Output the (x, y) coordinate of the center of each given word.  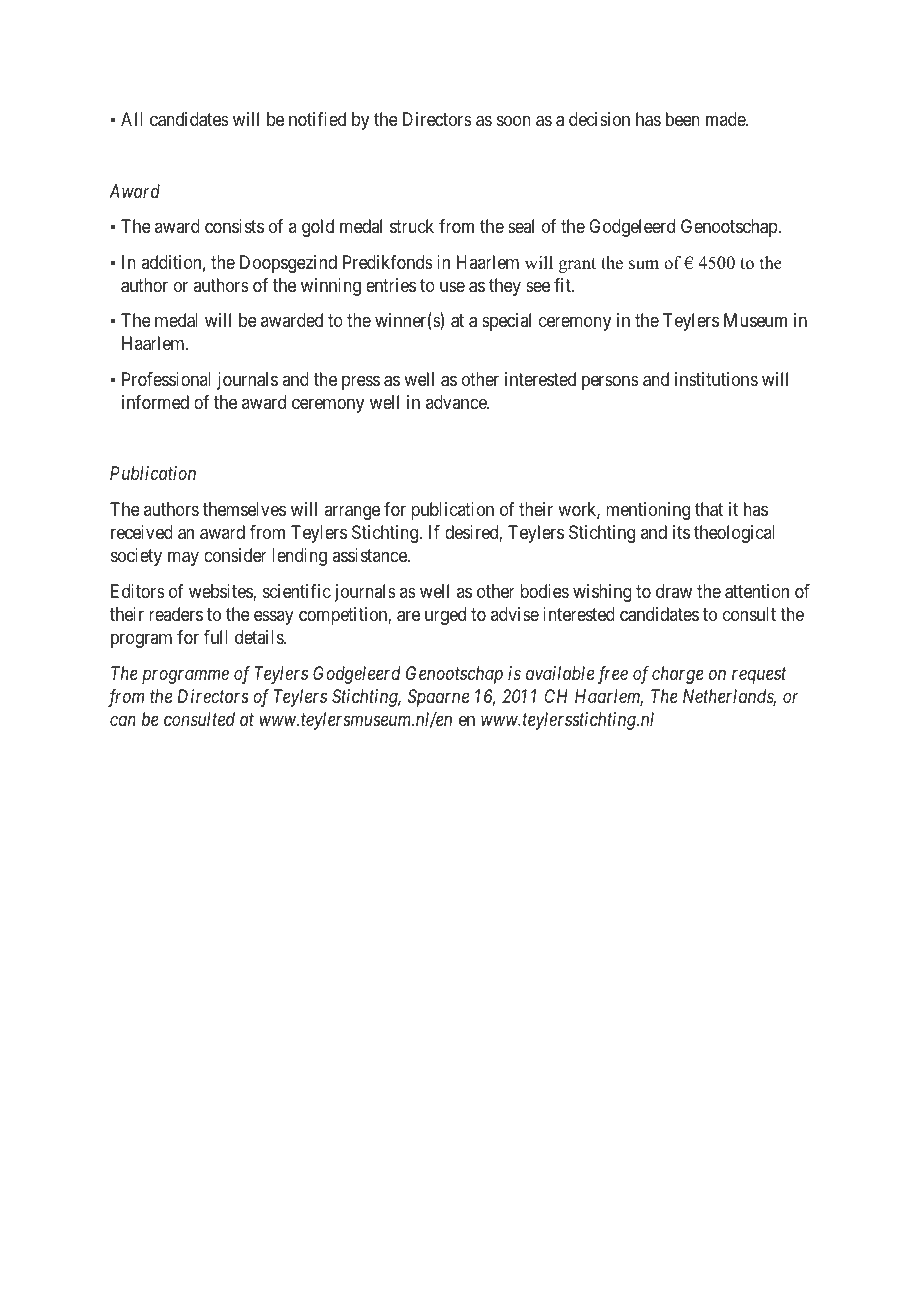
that (709, 509)
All (132, 119)
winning (331, 287)
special (506, 322)
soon (514, 121)
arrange (352, 513)
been (683, 119)
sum (644, 265)
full (216, 637)
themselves (244, 509)
